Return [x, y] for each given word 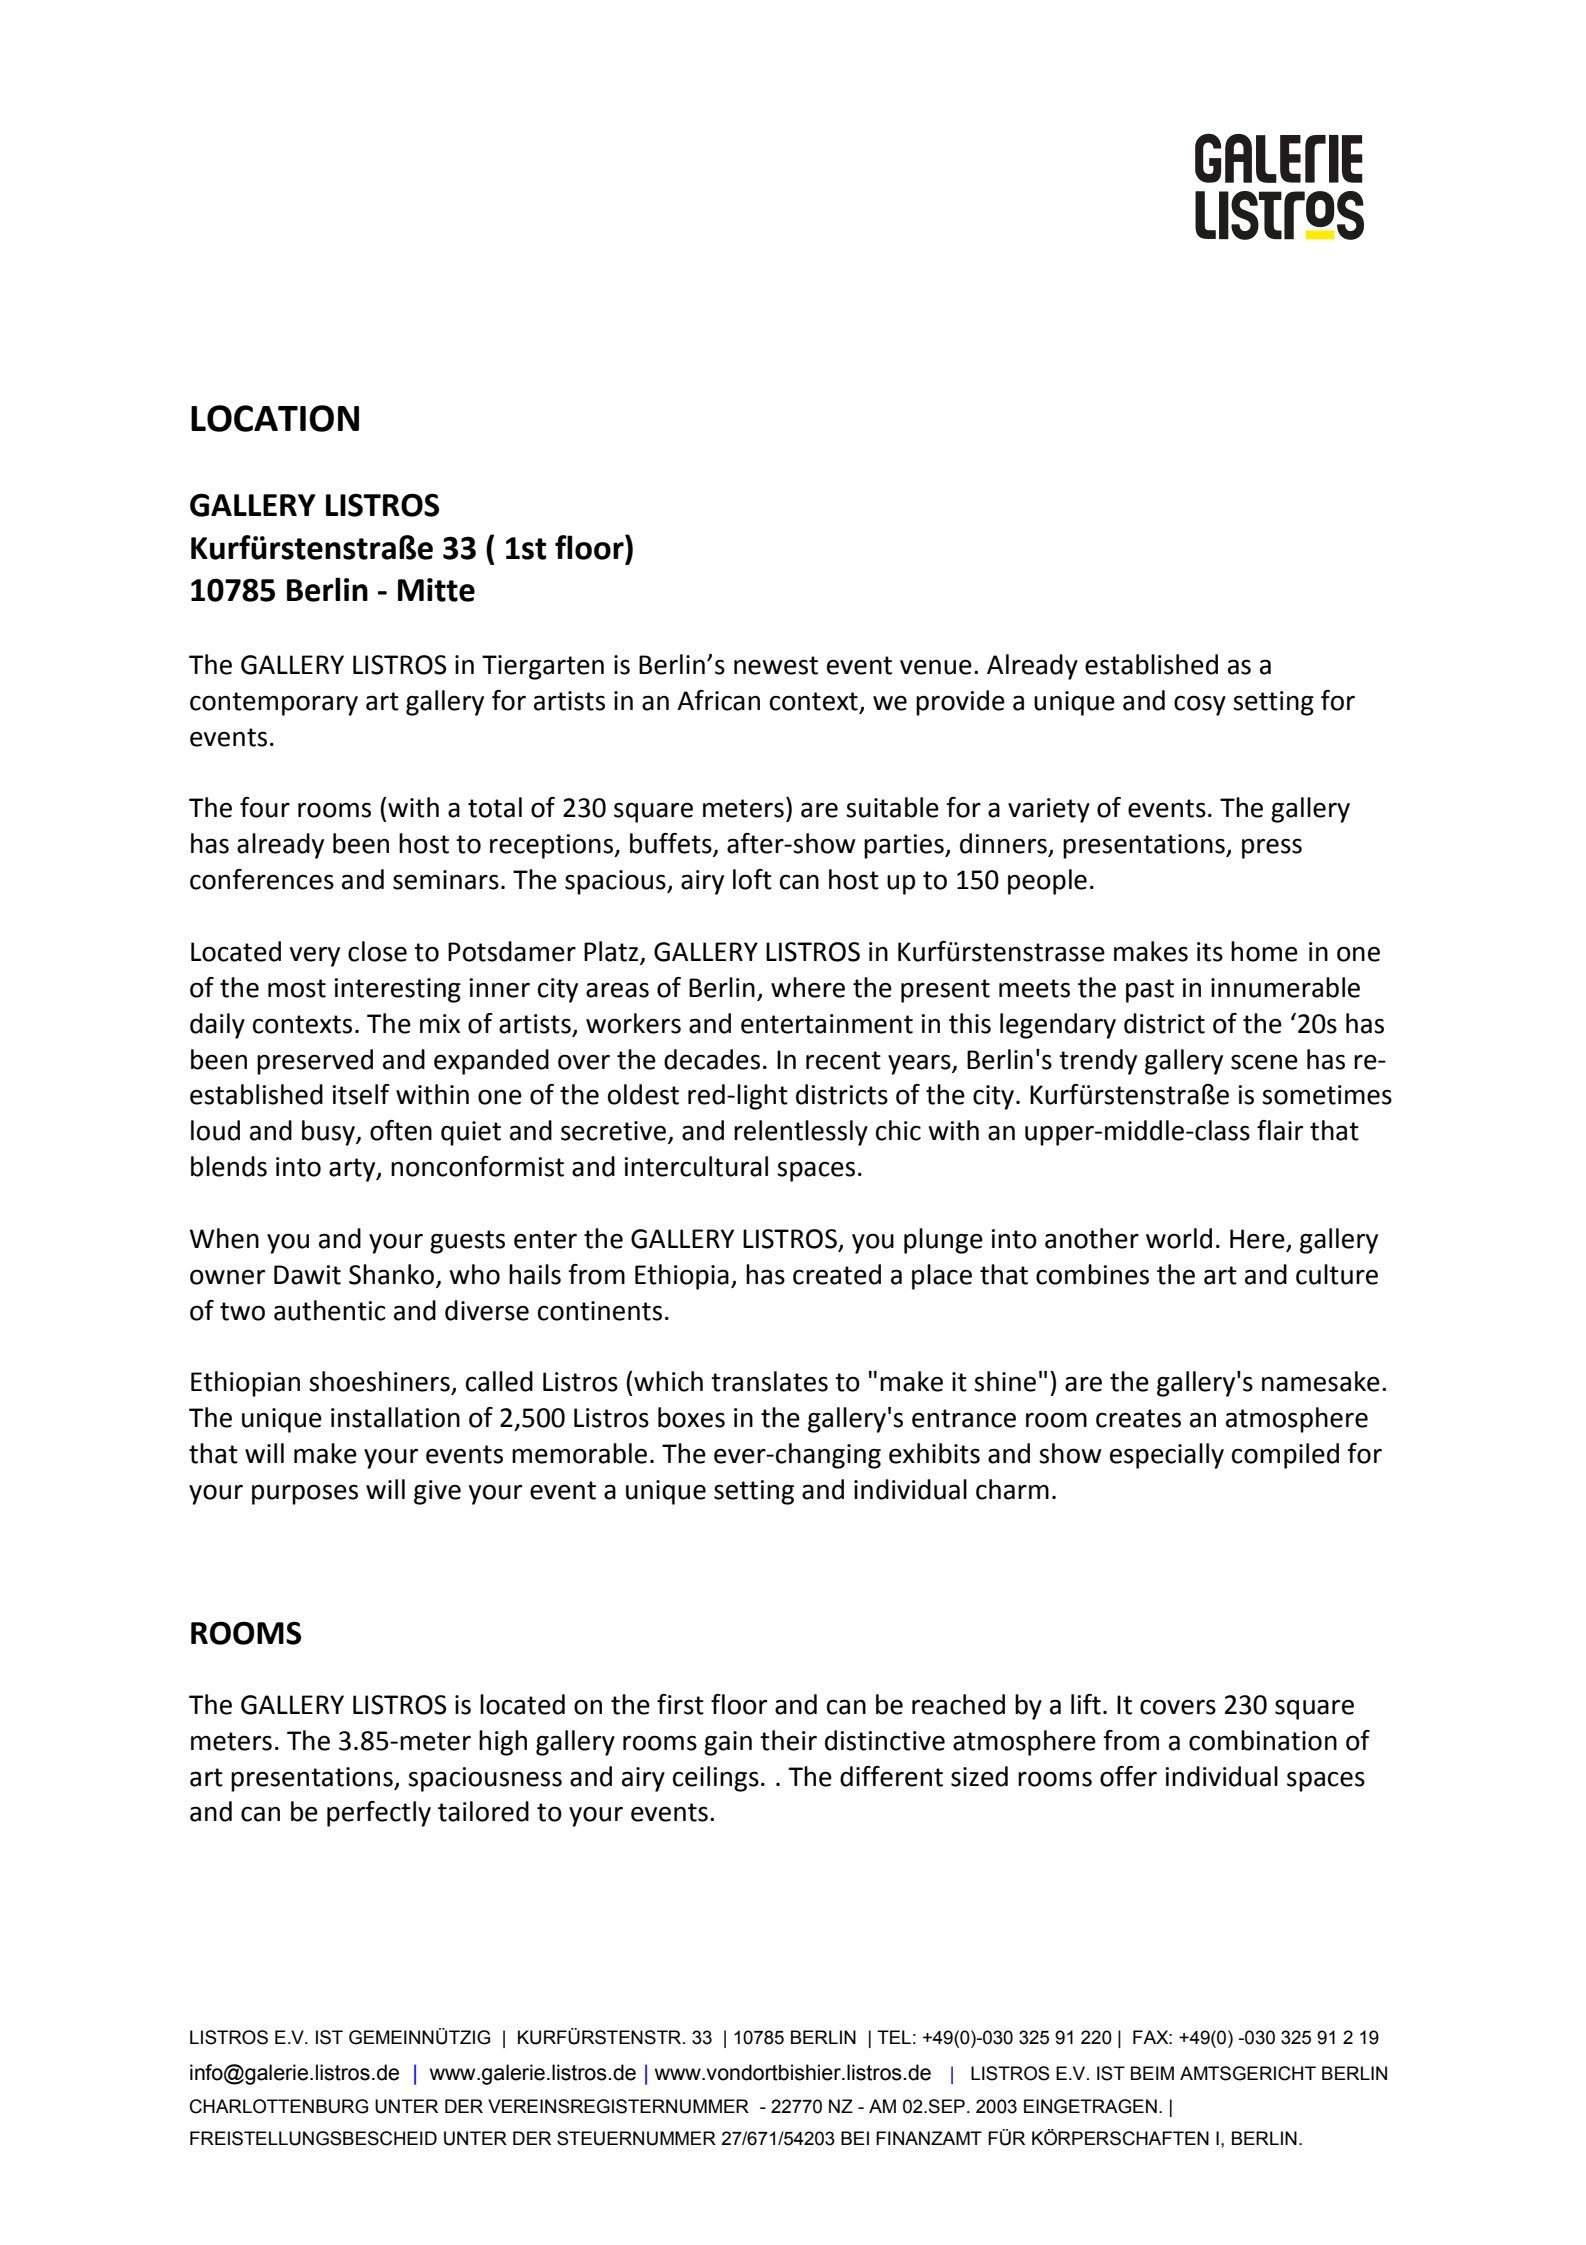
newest [776, 665]
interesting [398, 990]
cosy [1200, 705]
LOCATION [275, 418]
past [1150, 991]
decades [712, 1059]
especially [1167, 1456]
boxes [691, 1417]
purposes [305, 1494]
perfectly [379, 1814]
